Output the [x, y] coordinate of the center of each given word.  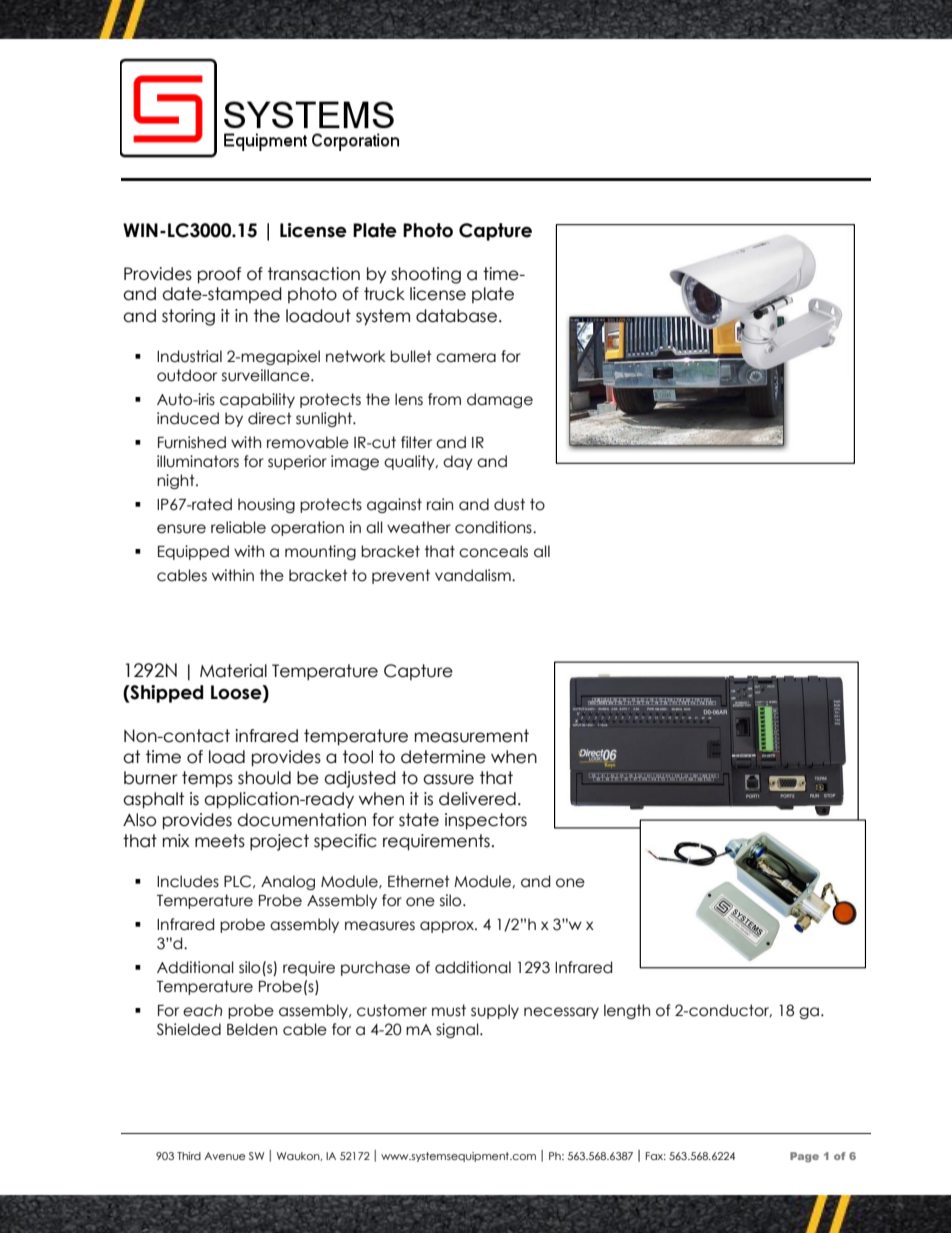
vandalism [474, 575]
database [456, 316]
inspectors [486, 821]
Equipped [193, 552]
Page [804, 1157]
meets [220, 841]
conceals [493, 551]
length [627, 1011]
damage [500, 400]
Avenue [225, 1156]
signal [458, 1030]
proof [219, 275]
